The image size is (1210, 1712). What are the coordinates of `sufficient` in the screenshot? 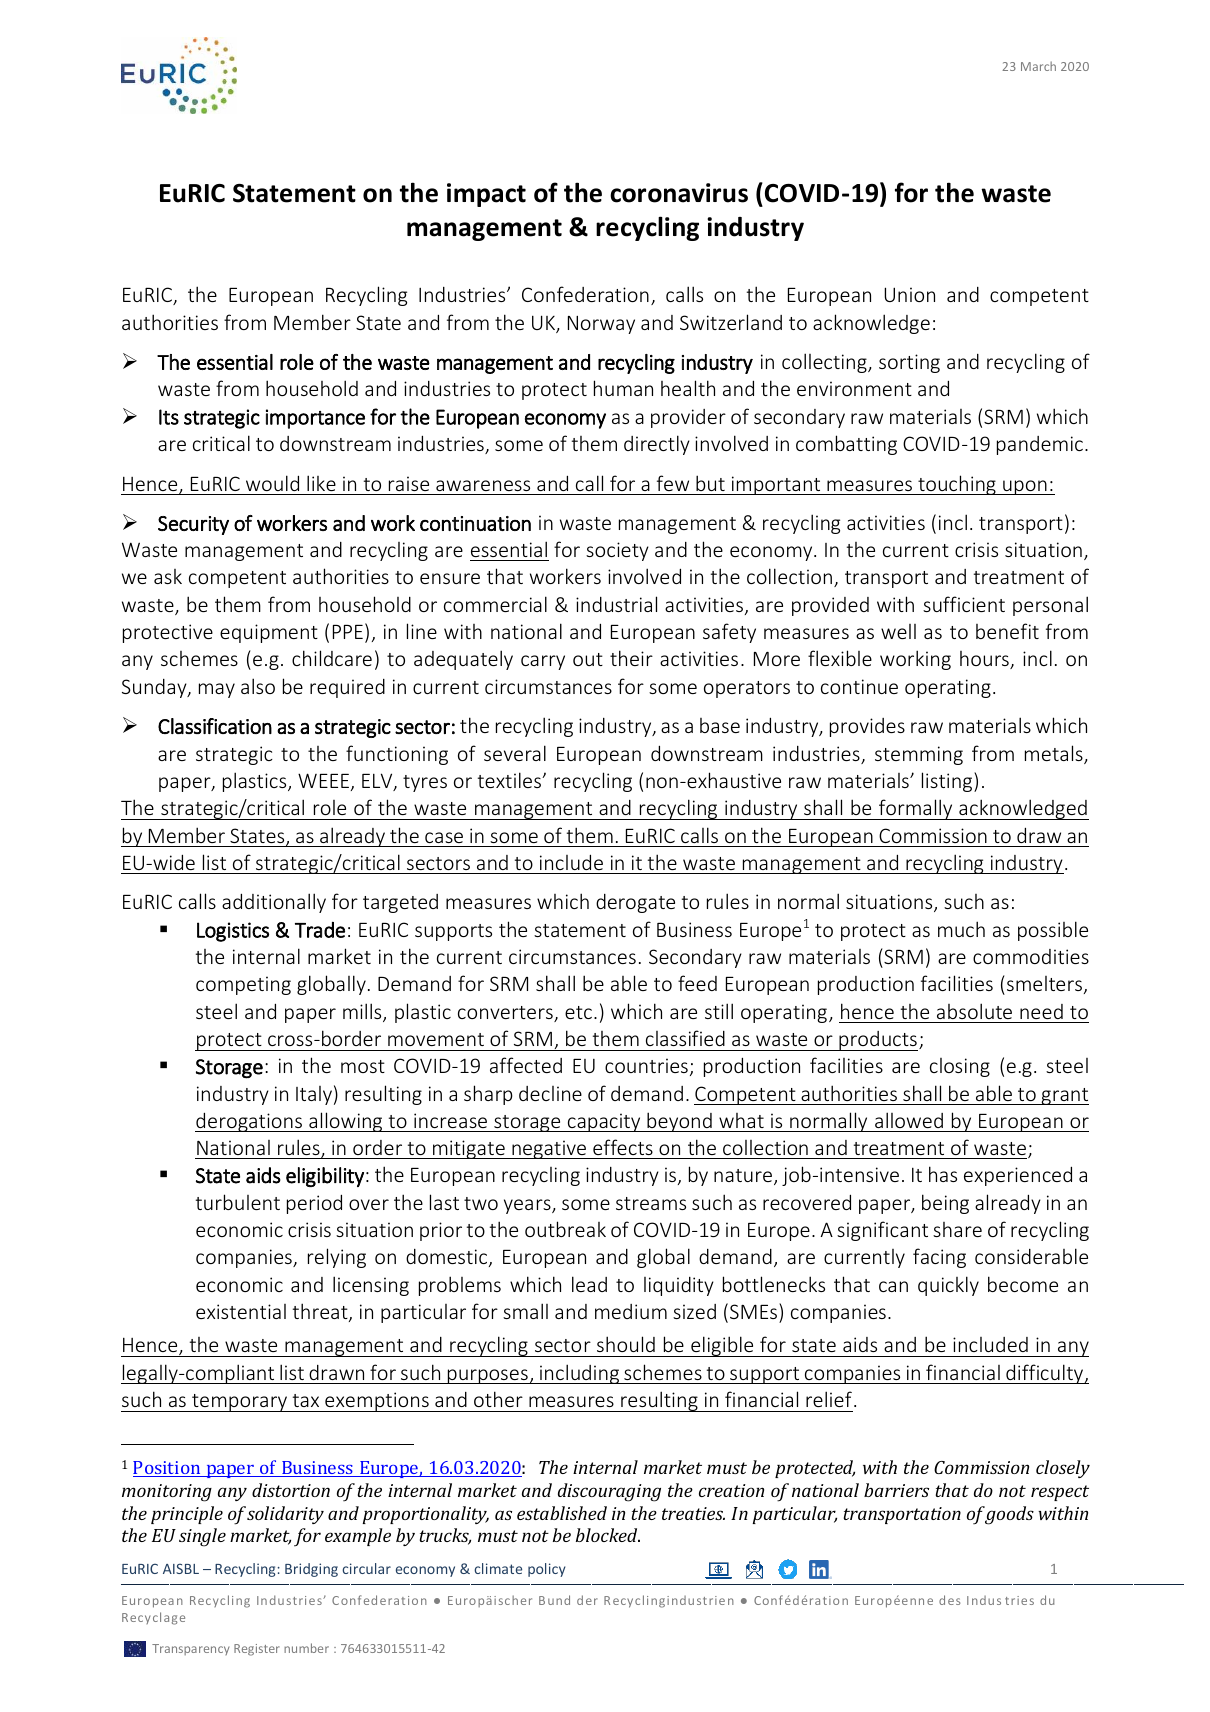 It's located at (964, 604).
